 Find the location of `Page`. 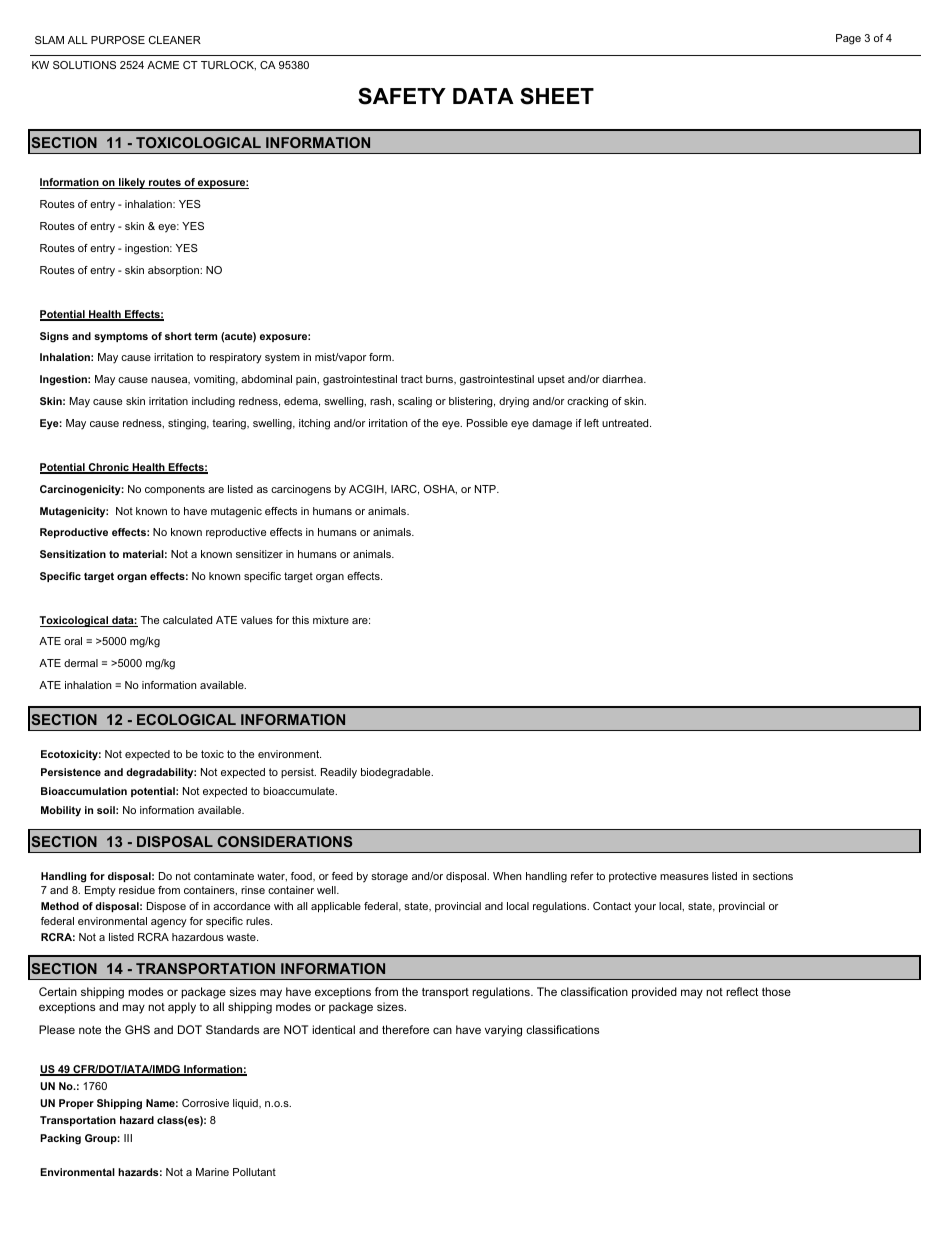

Page is located at coordinates (848, 39).
